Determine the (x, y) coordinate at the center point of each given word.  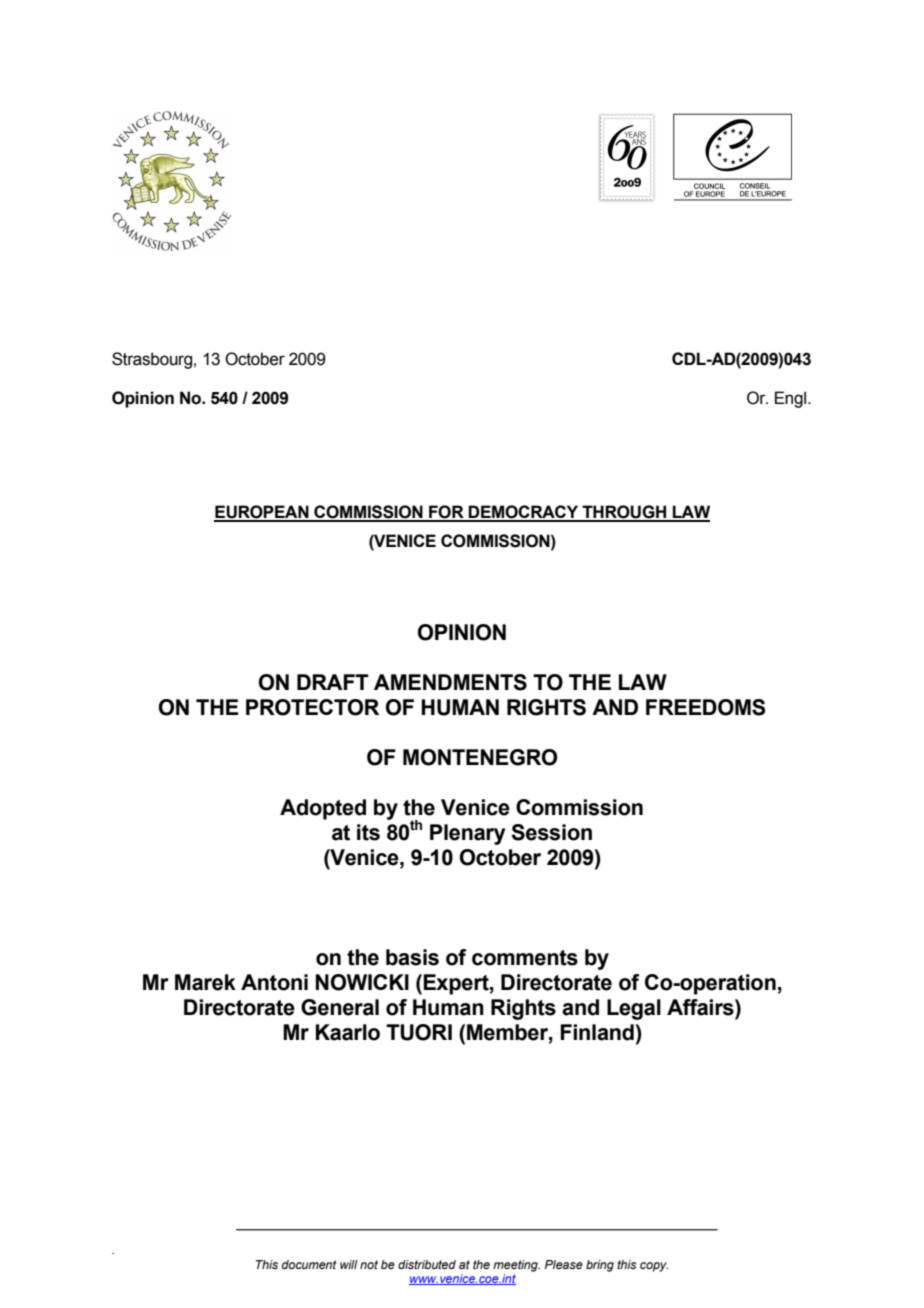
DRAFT (333, 682)
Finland (597, 1032)
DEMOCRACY (524, 513)
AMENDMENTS (450, 682)
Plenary (468, 834)
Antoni (274, 982)
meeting (516, 1266)
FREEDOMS (706, 707)
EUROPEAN (262, 513)
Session (551, 832)
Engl (792, 399)
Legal (634, 1009)
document (309, 1264)
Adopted (323, 809)
